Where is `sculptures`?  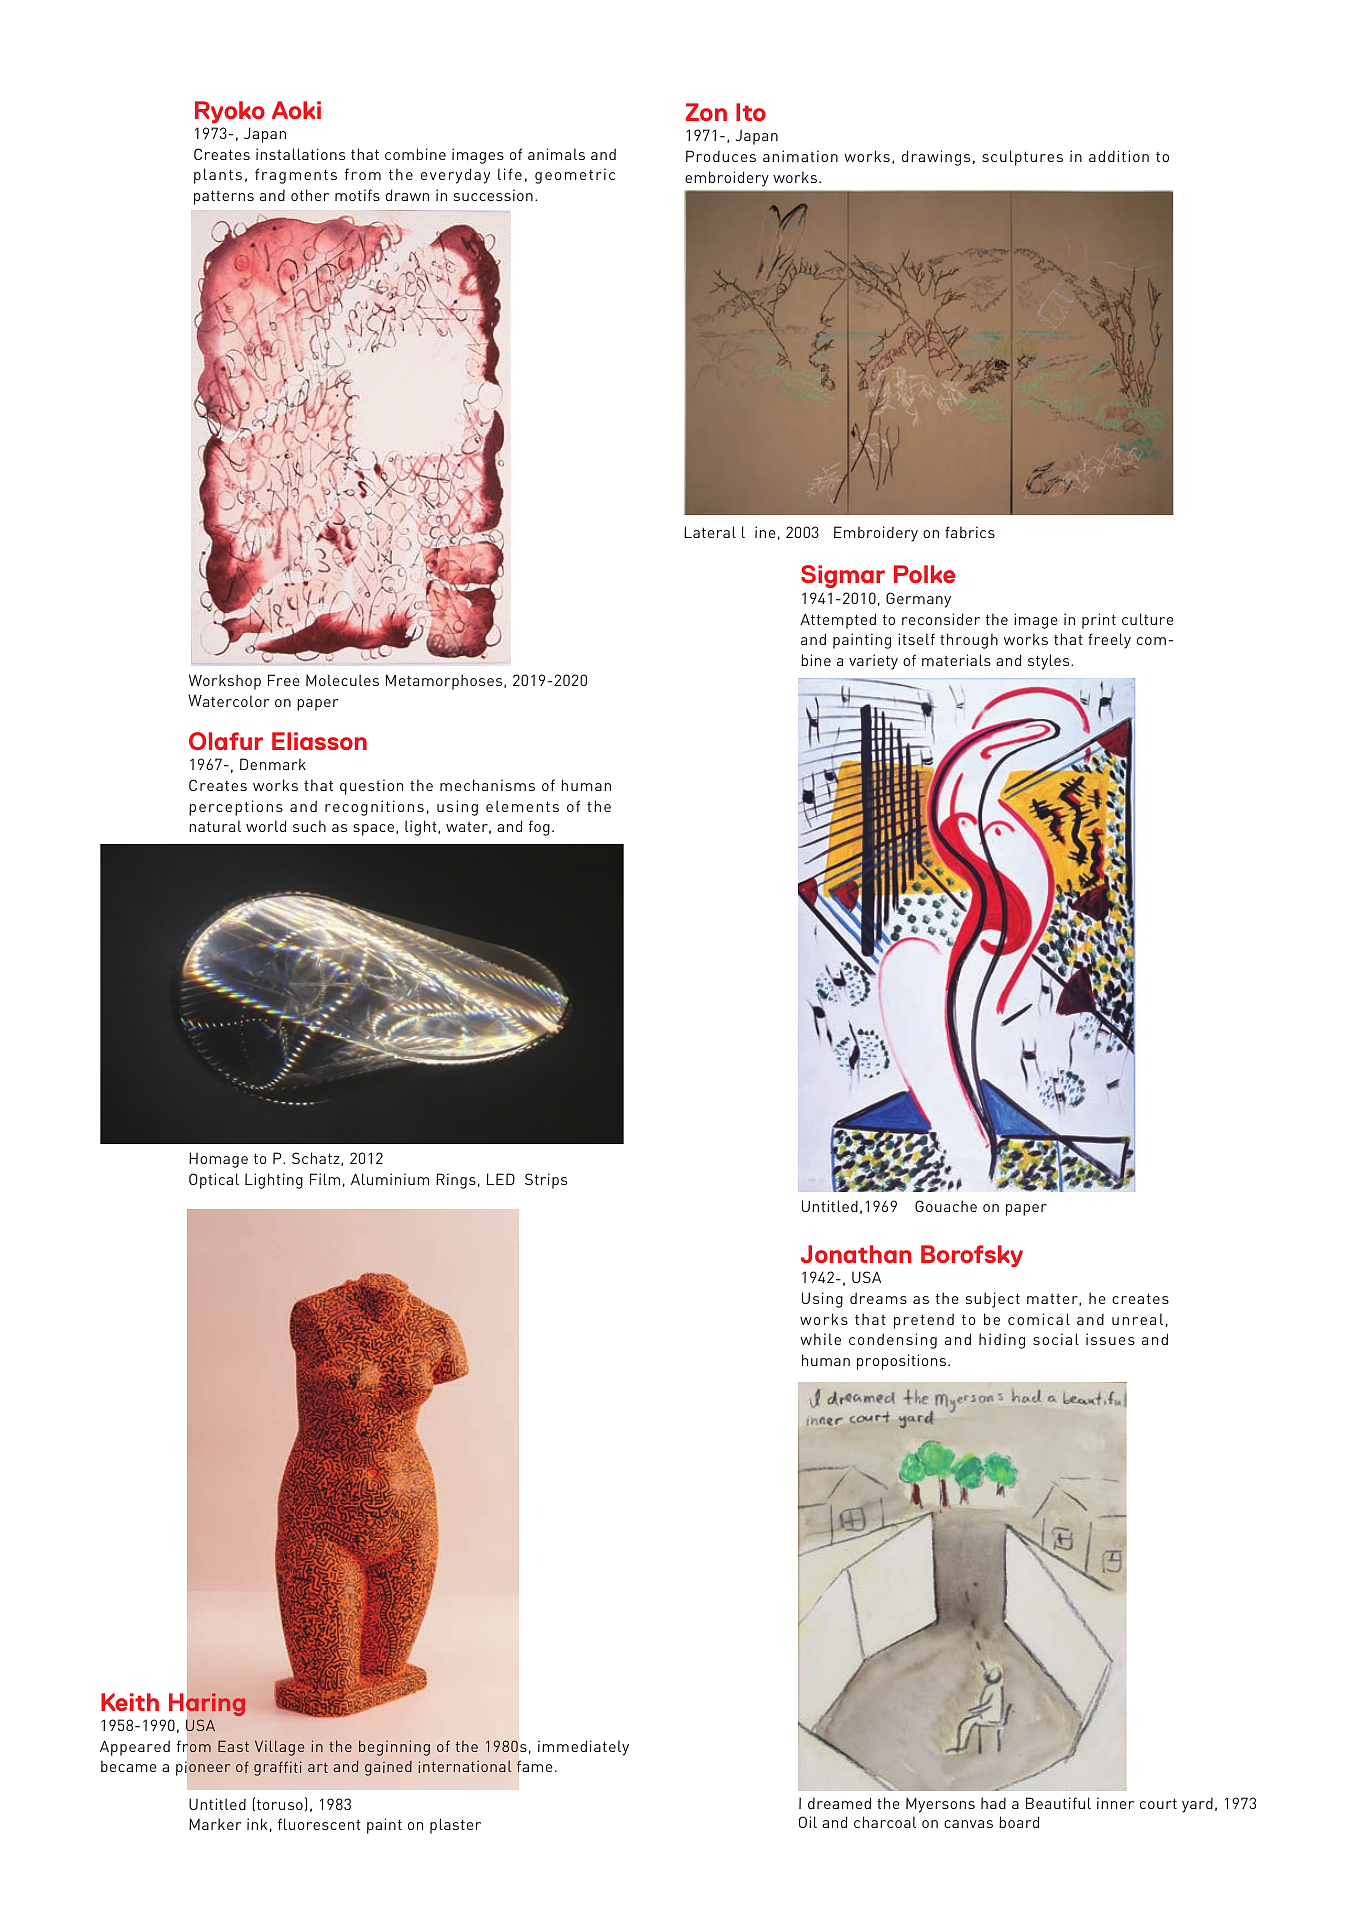
sculptures is located at coordinates (1022, 158).
